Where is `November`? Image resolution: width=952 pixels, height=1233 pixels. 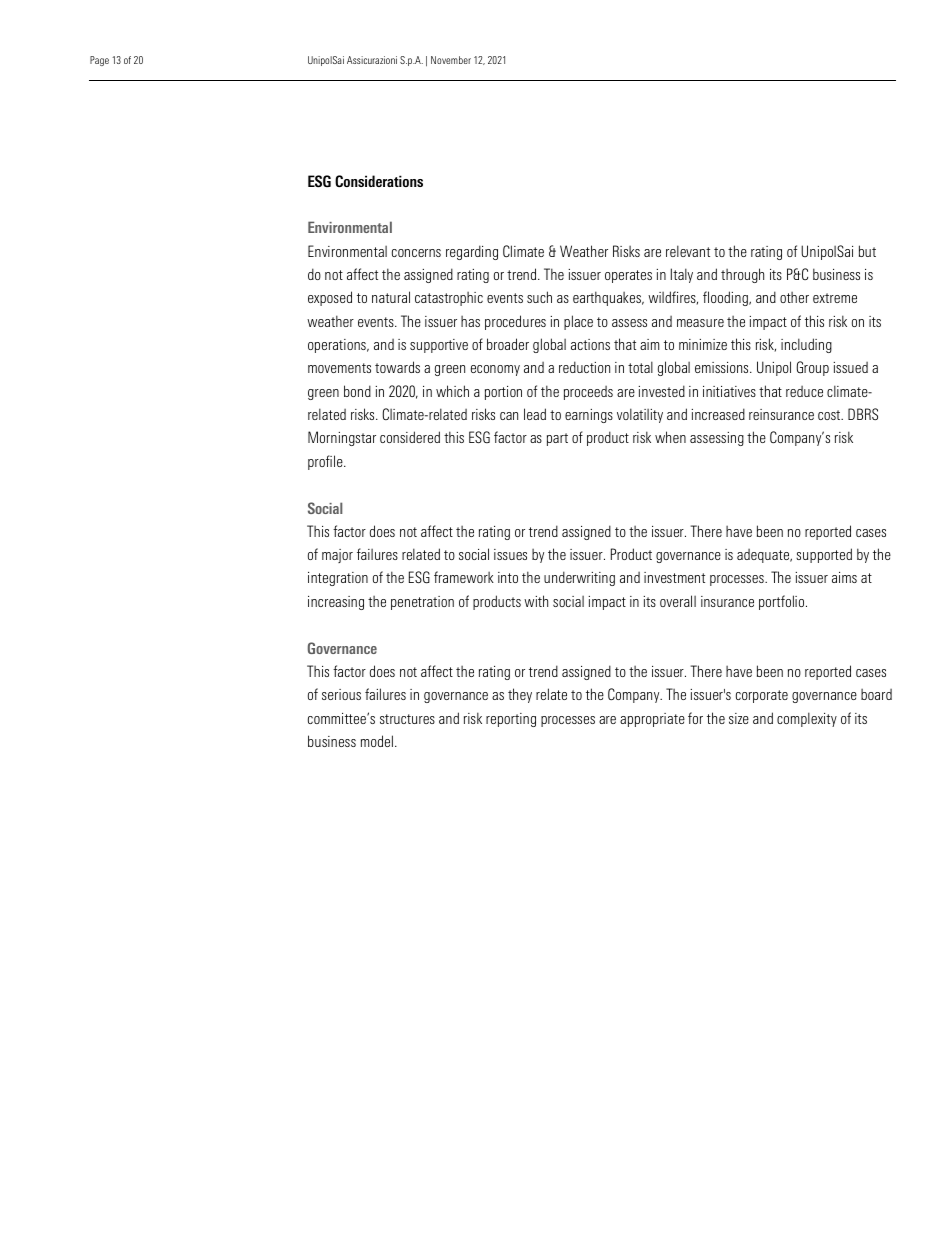 November is located at coordinates (451, 60).
